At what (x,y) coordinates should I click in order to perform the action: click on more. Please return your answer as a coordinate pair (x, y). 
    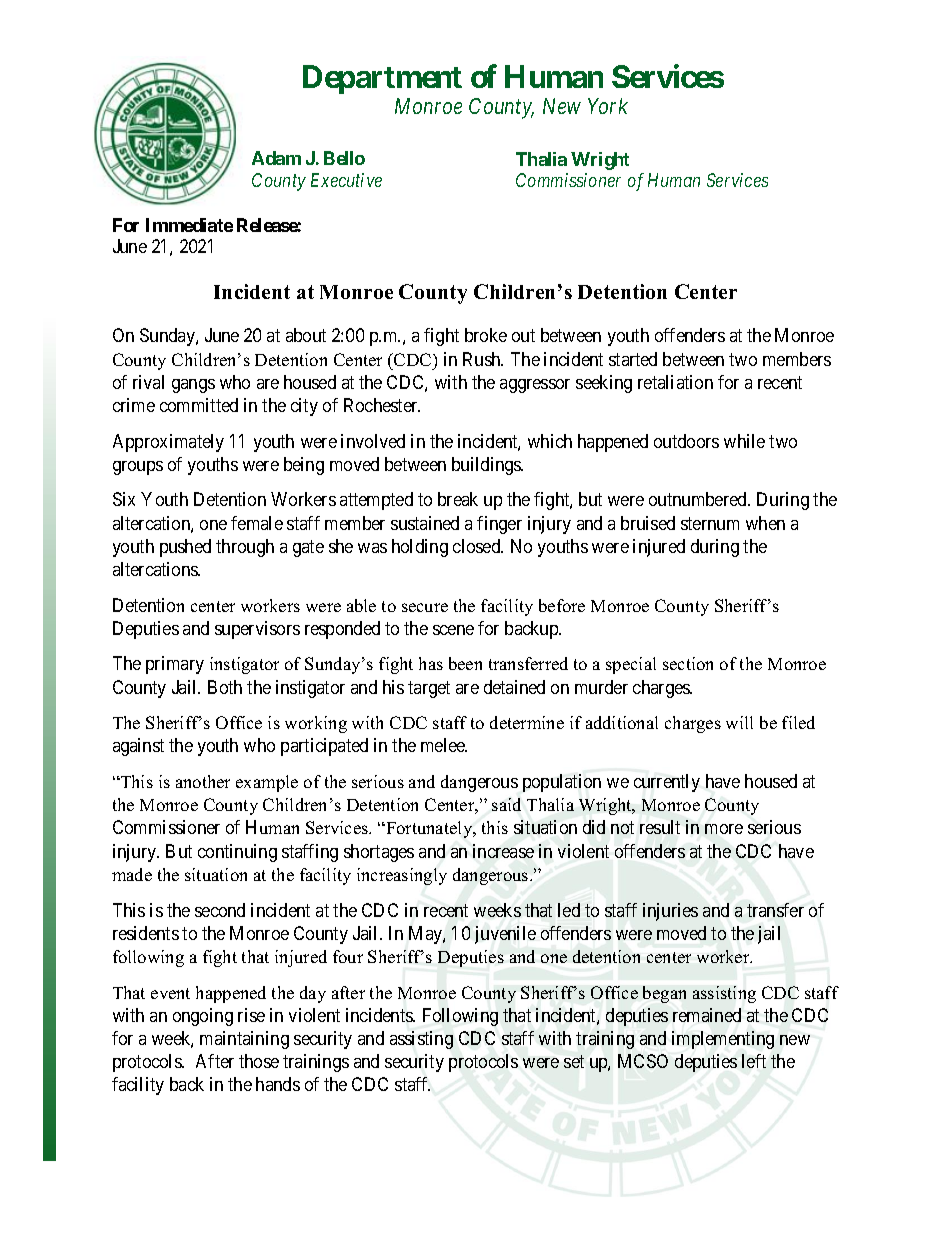
    Looking at the image, I should click on (724, 829).
